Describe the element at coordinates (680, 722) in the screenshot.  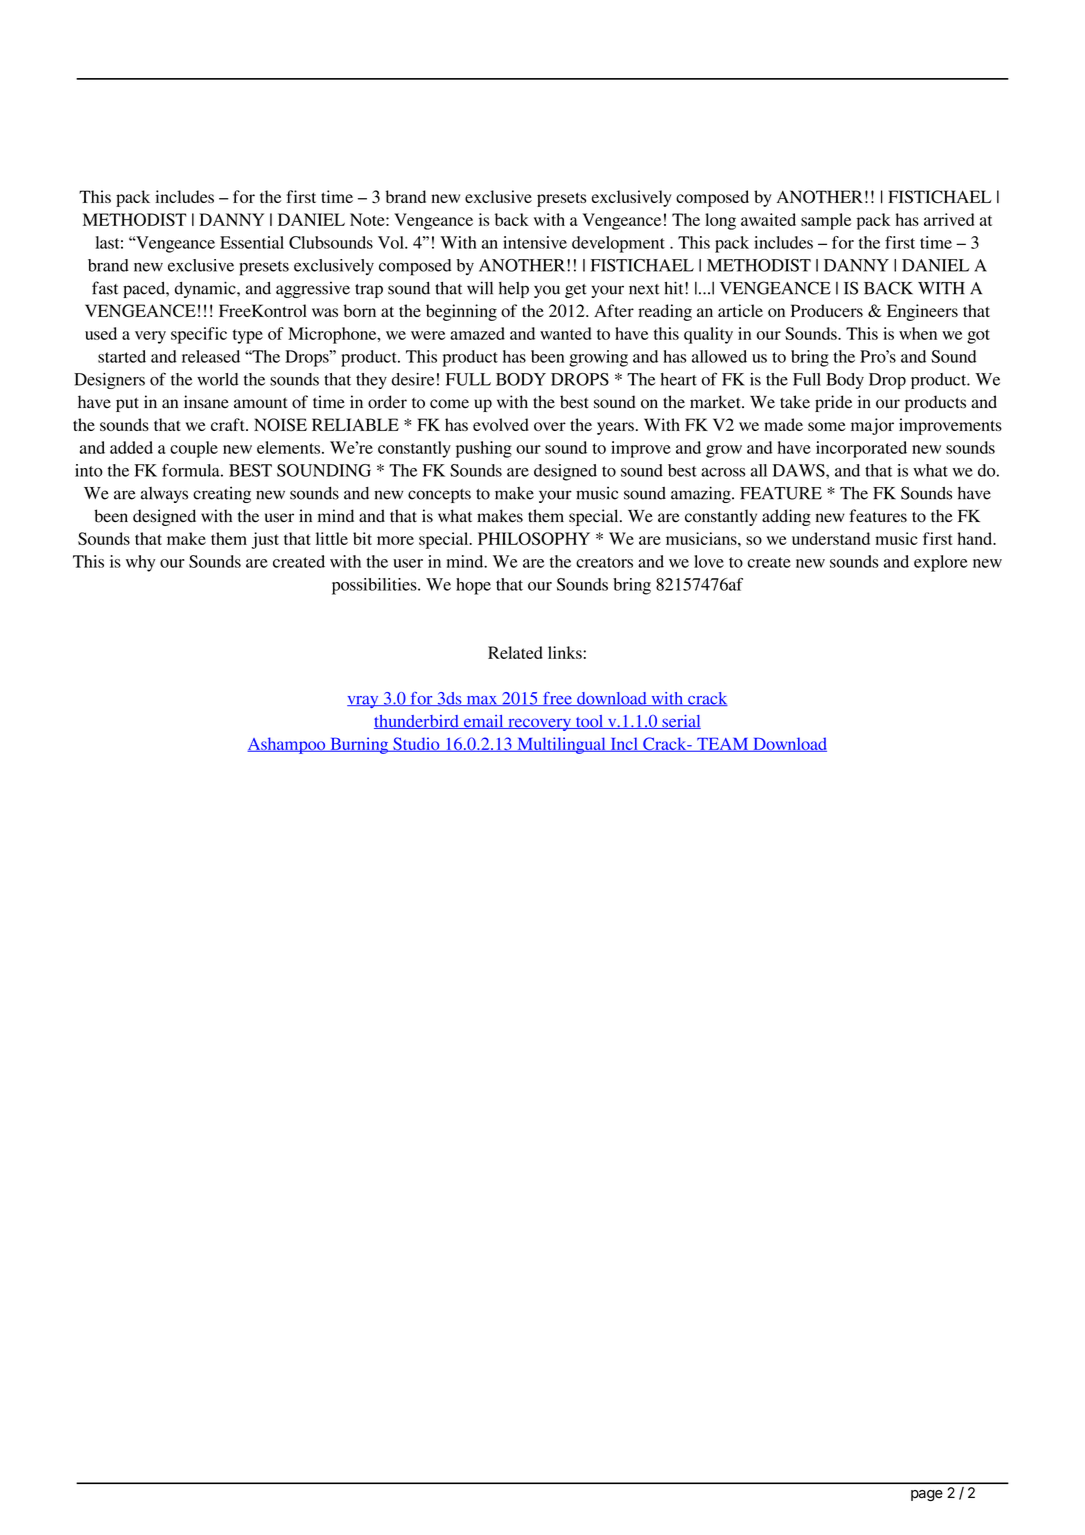
I see `serial` at that location.
